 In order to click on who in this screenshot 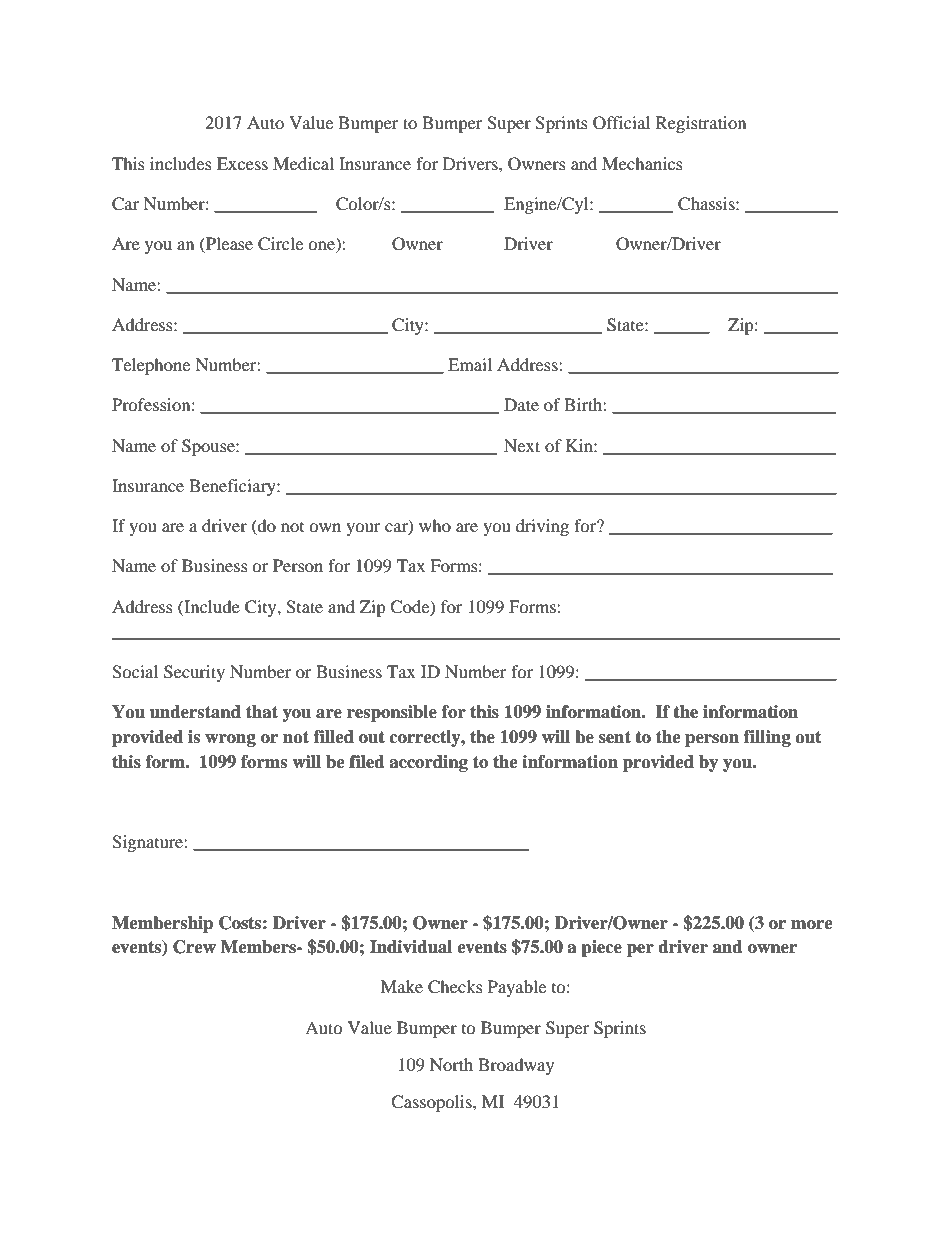, I will do `click(435, 525)`.
